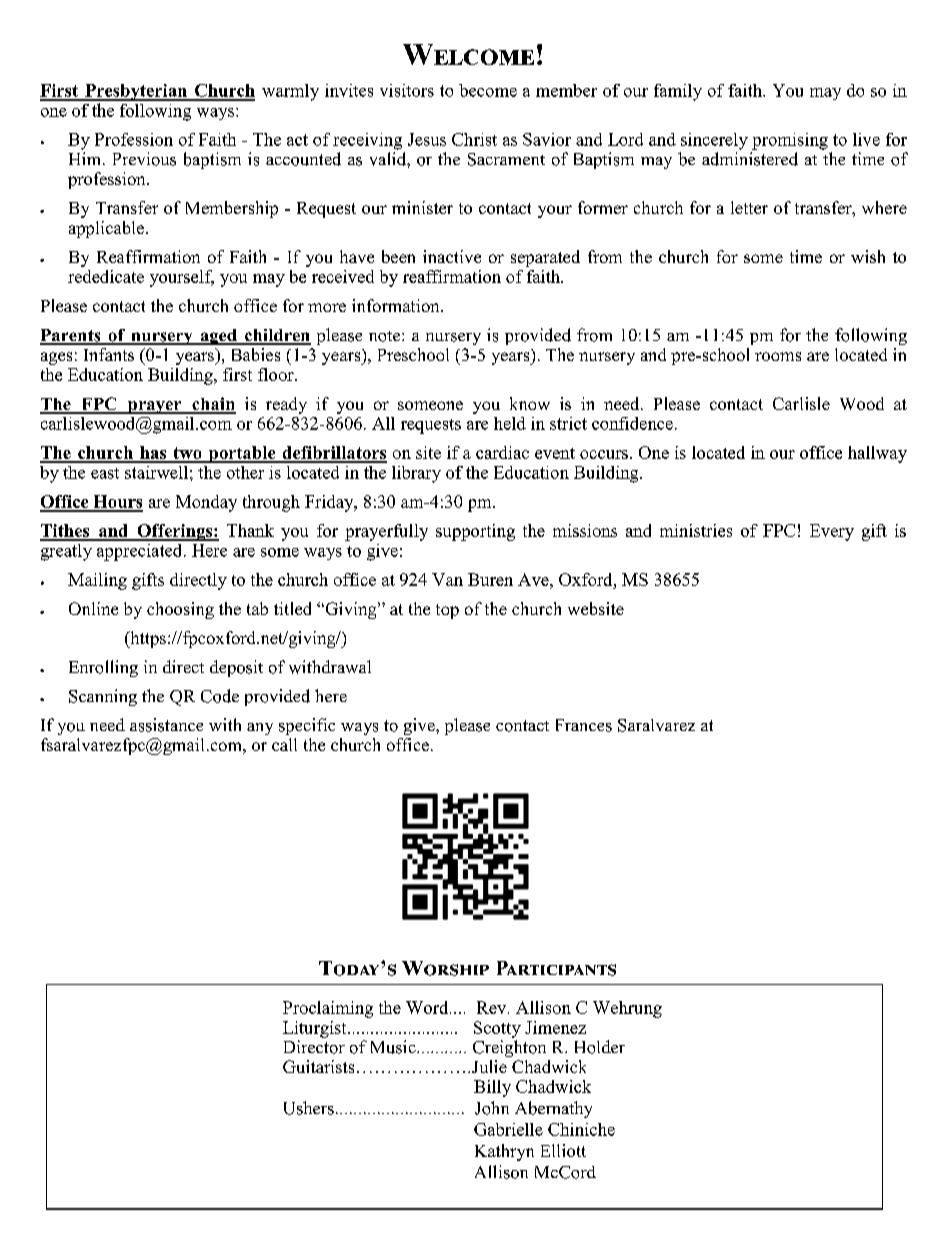  Describe the element at coordinates (309, 1108) in the screenshot. I see `Ushers` at that location.
